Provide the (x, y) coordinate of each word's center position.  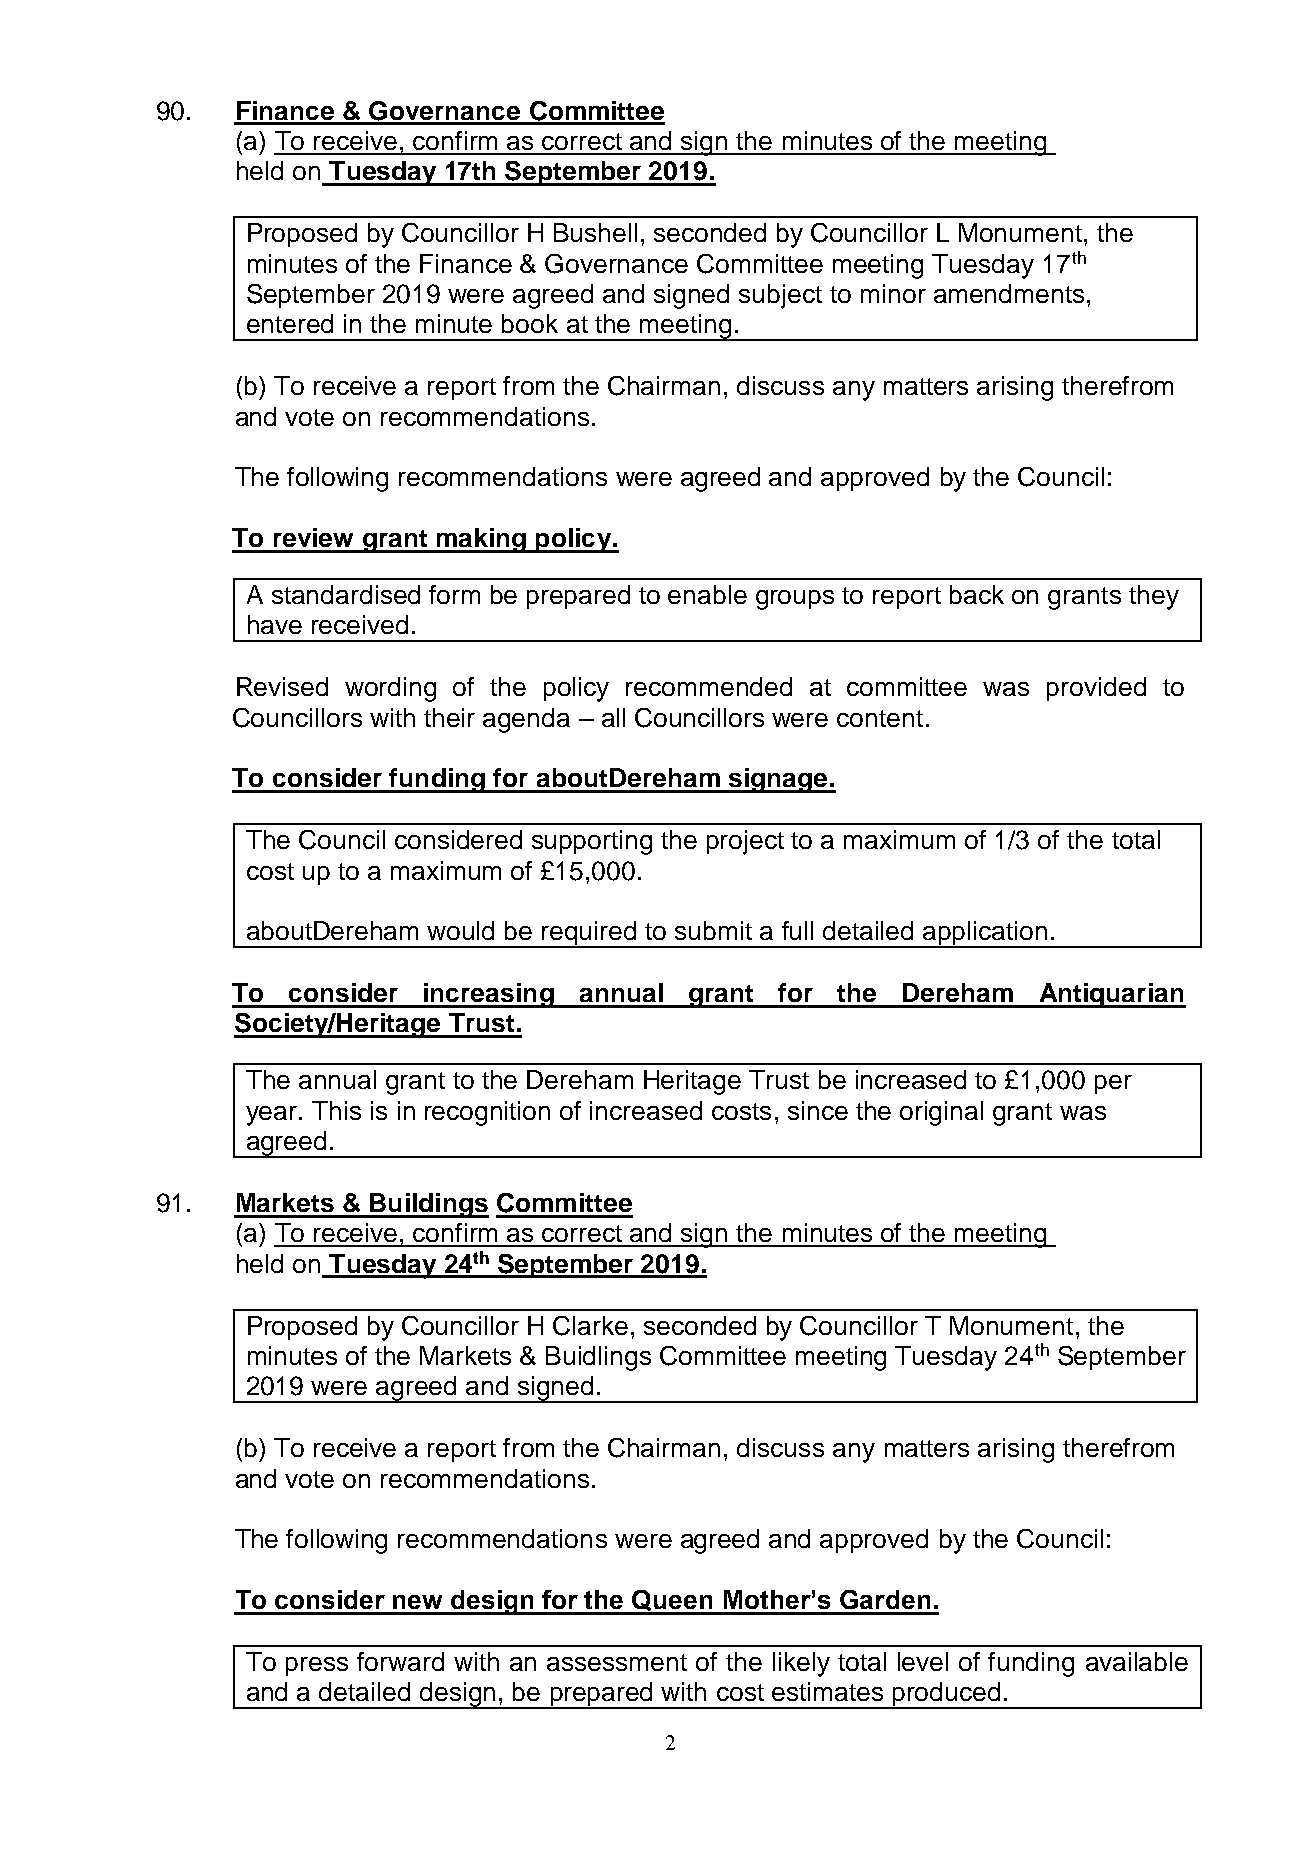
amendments (1009, 293)
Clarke (590, 1326)
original (941, 1113)
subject (780, 296)
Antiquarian (1111, 995)
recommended (709, 686)
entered (290, 323)
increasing (489, 995)
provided (1096, 689)
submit (713, 930)
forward (400, 1661)
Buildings (428, 1205)
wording (390, 689)
